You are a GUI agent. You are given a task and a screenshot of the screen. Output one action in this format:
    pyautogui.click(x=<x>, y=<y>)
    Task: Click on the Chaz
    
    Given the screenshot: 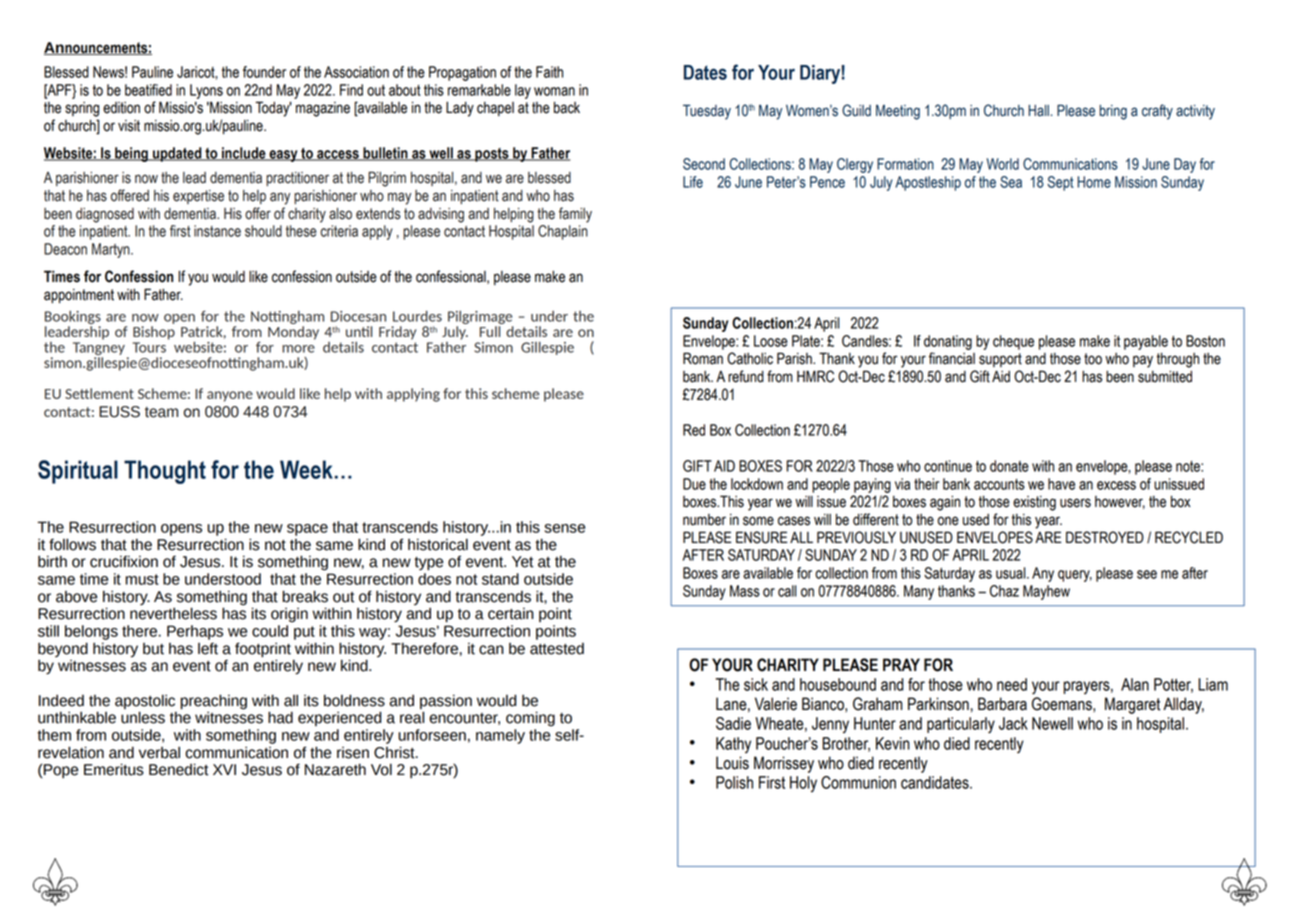 What is the action you would take?
    pyautogui.click(x=1004, y=591)
